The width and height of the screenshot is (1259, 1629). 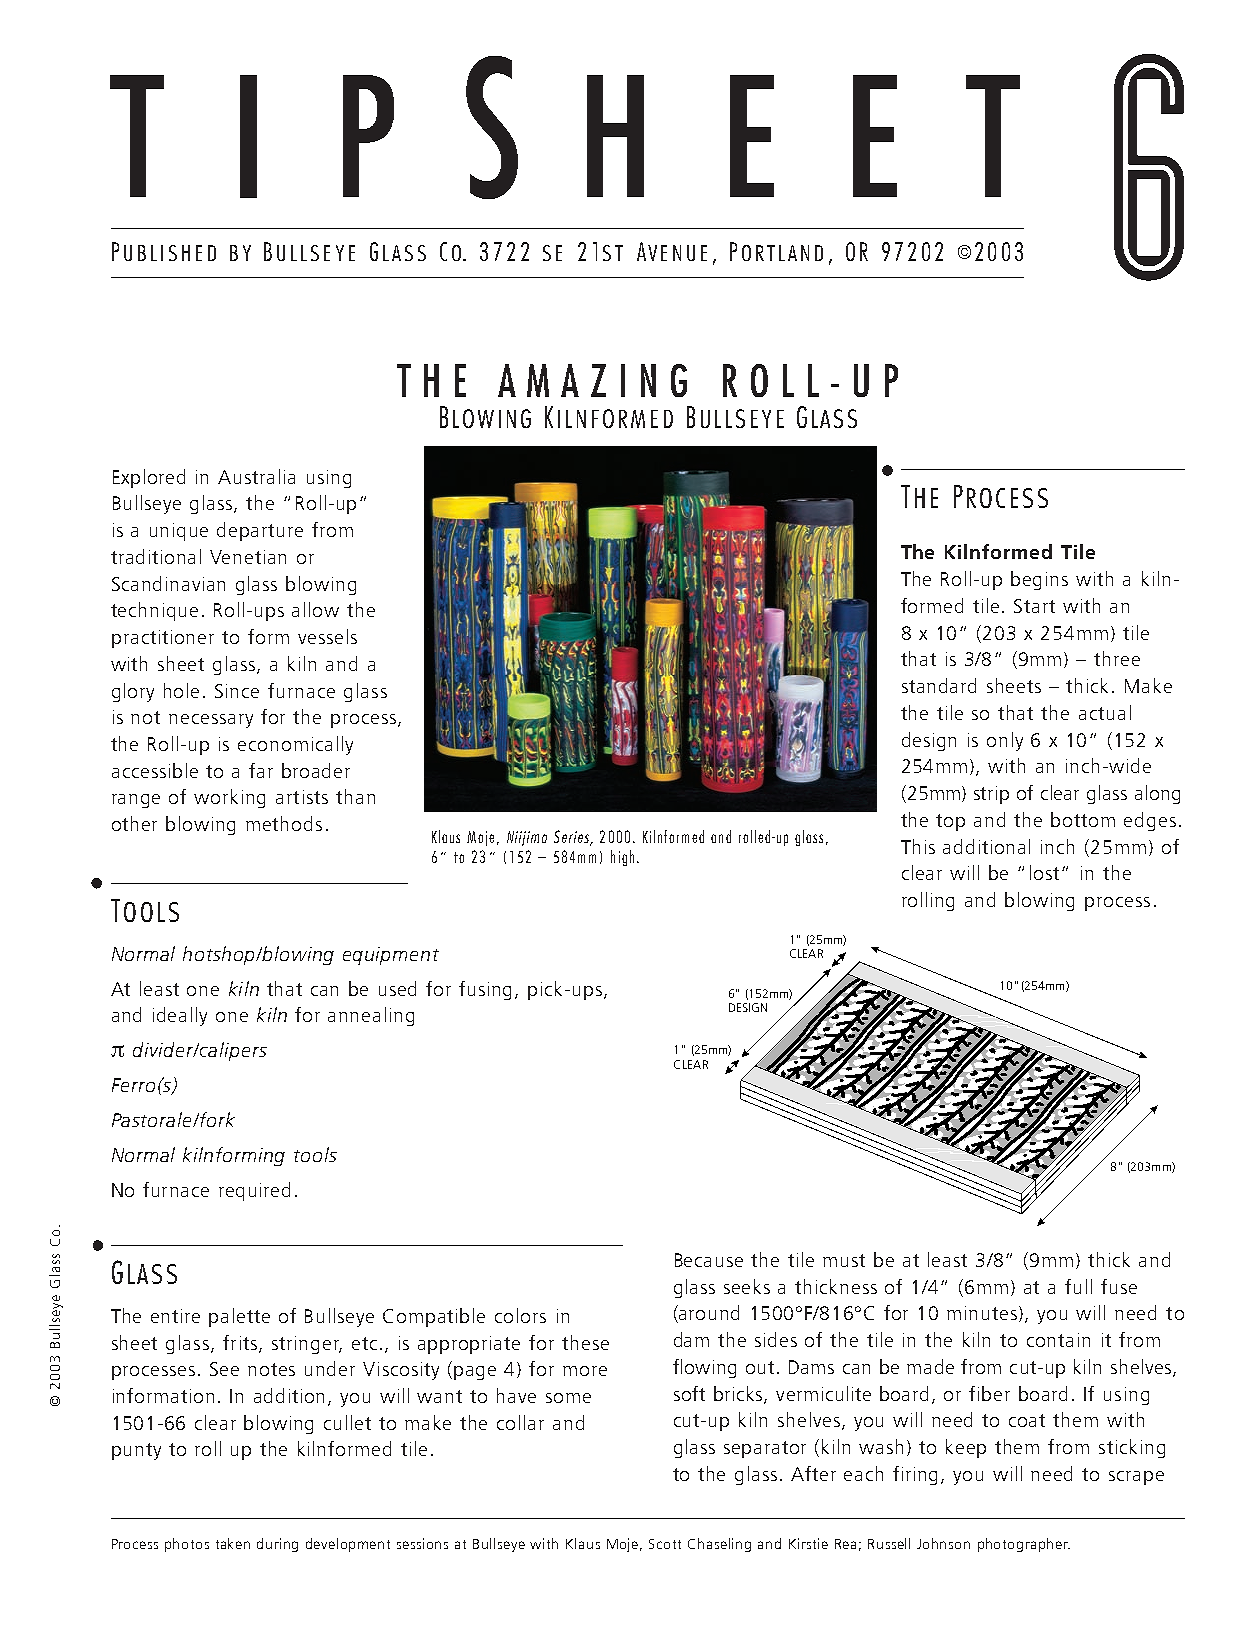 I want to click on Scott, so click(x=665, y=1544).
